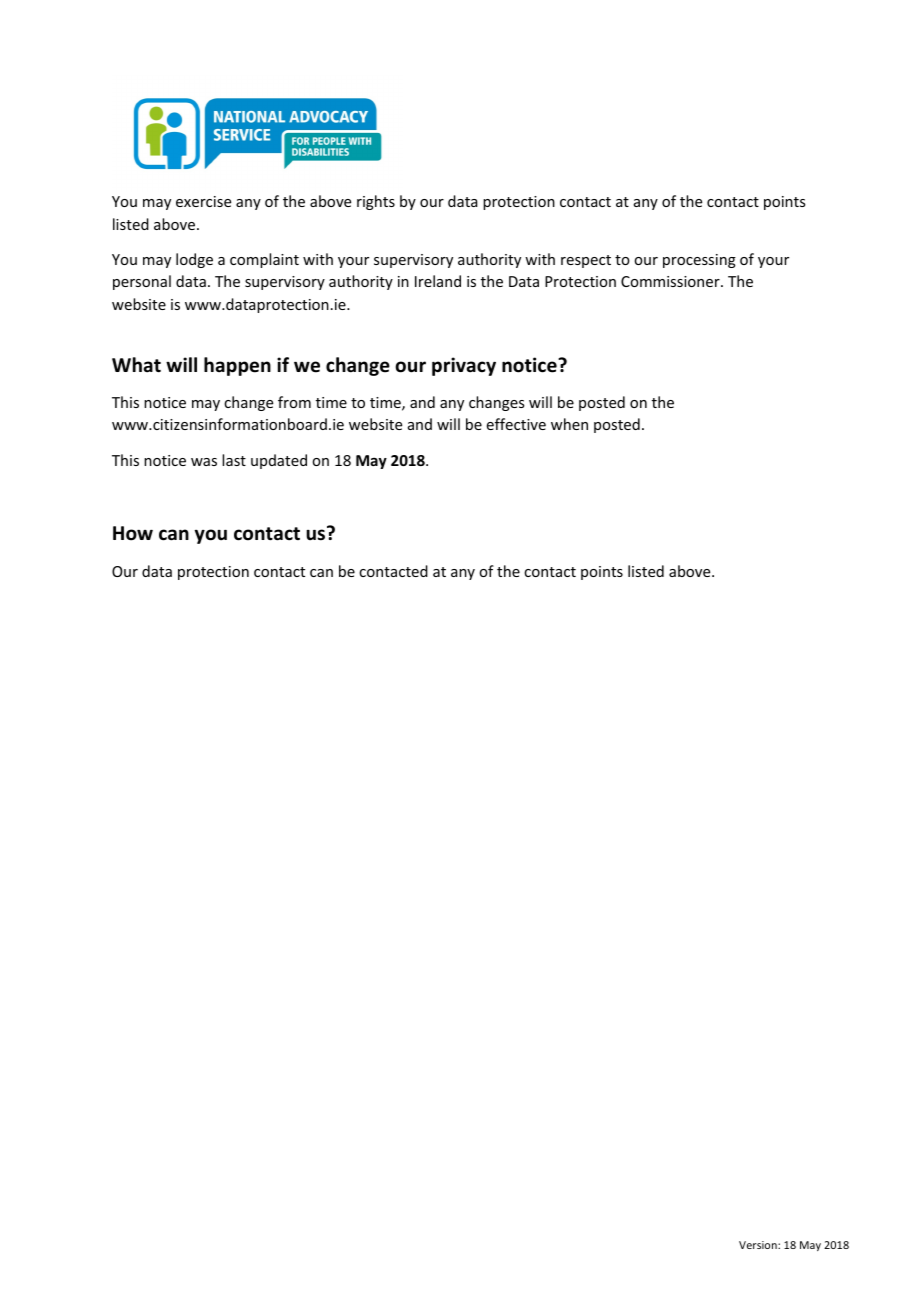 This image has height=1308, width=924. I want to click on personal, so click(142, 282).
